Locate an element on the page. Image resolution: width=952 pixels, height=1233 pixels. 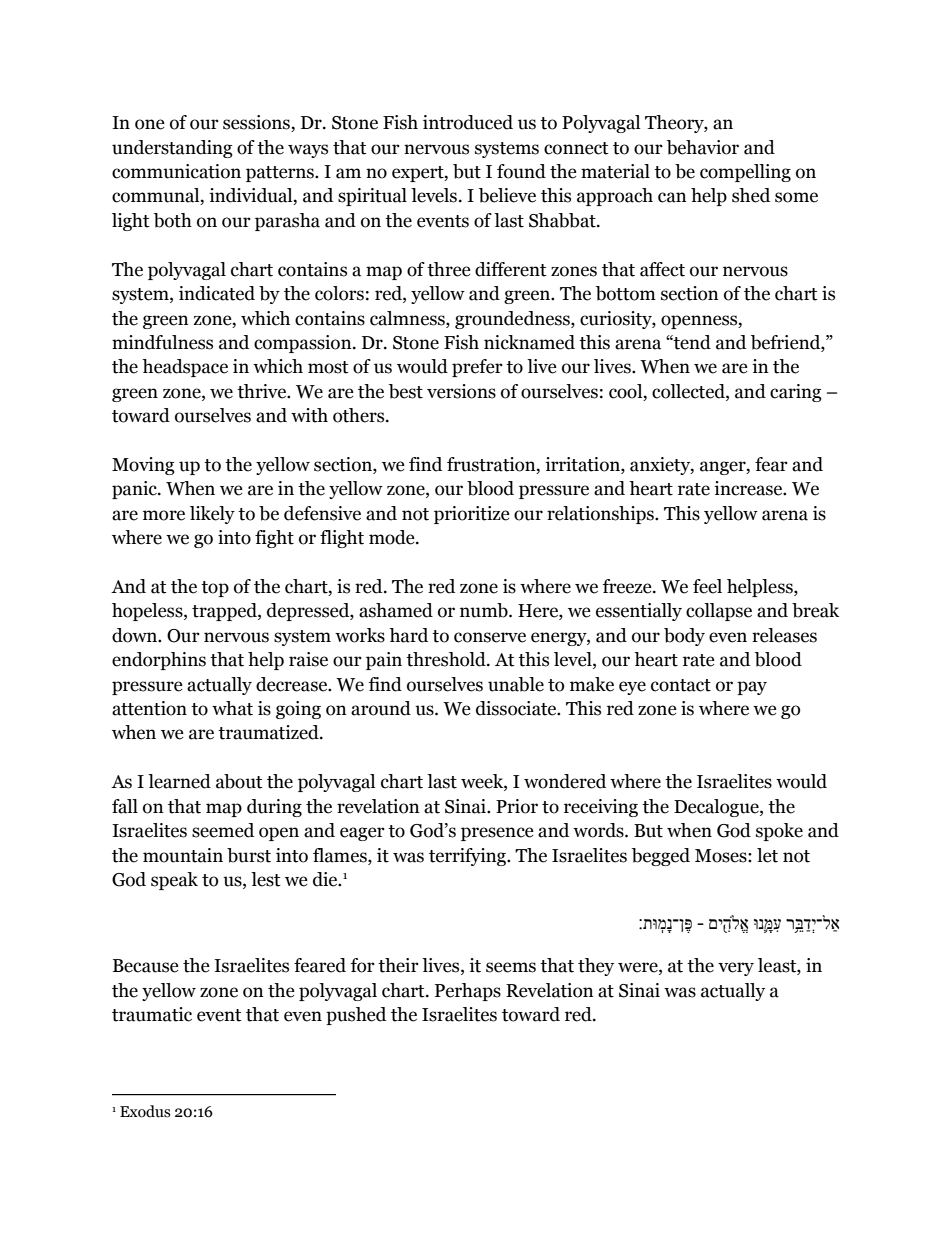
Perhaps is located at coordinates (468, 992).
